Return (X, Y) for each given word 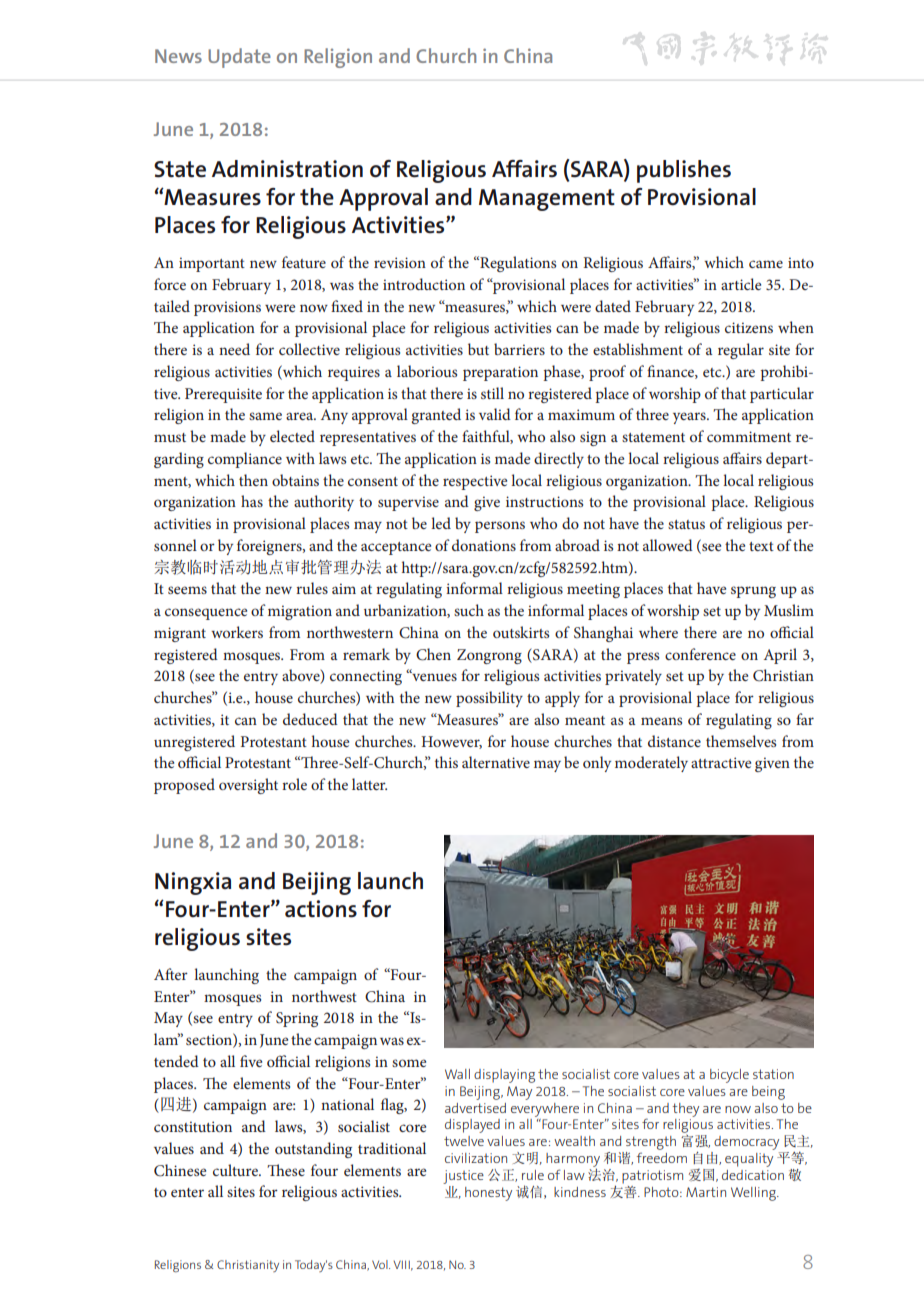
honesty (488, 1194)
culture (236, 1170)
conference (700, 654)
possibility (489, 699)
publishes (684, 171)
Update (239, 58)
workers (237, 632)
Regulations (517, 264)
